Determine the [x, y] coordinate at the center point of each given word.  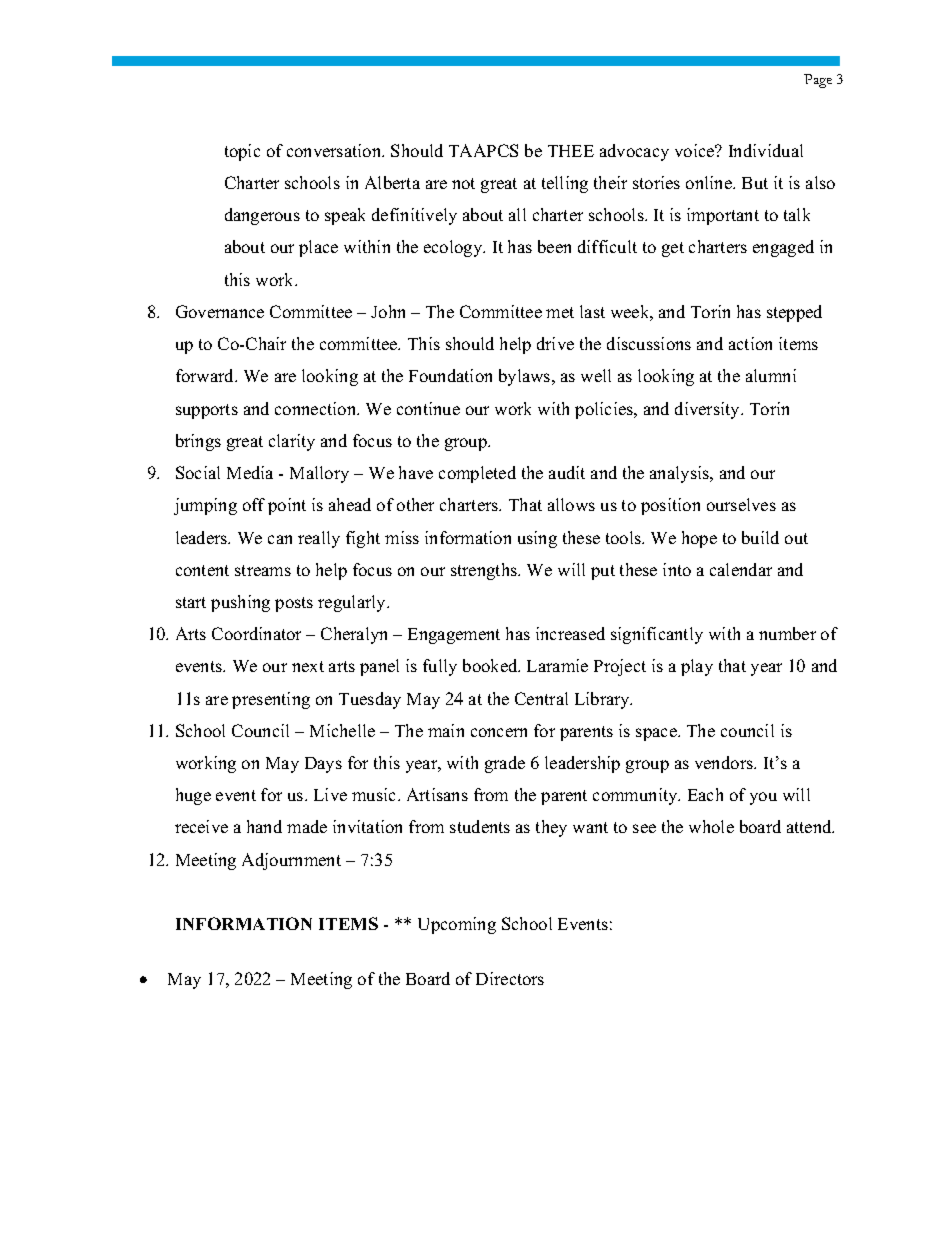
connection [317, 408]
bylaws [526, 377]
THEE [571, 151]
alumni [771, 375]
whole [711, 826]
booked [491, 665]
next [308, 666]
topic [242, 152]
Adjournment [291, 861]
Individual [766, 150]
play [697, 667]
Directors [510, 978]
